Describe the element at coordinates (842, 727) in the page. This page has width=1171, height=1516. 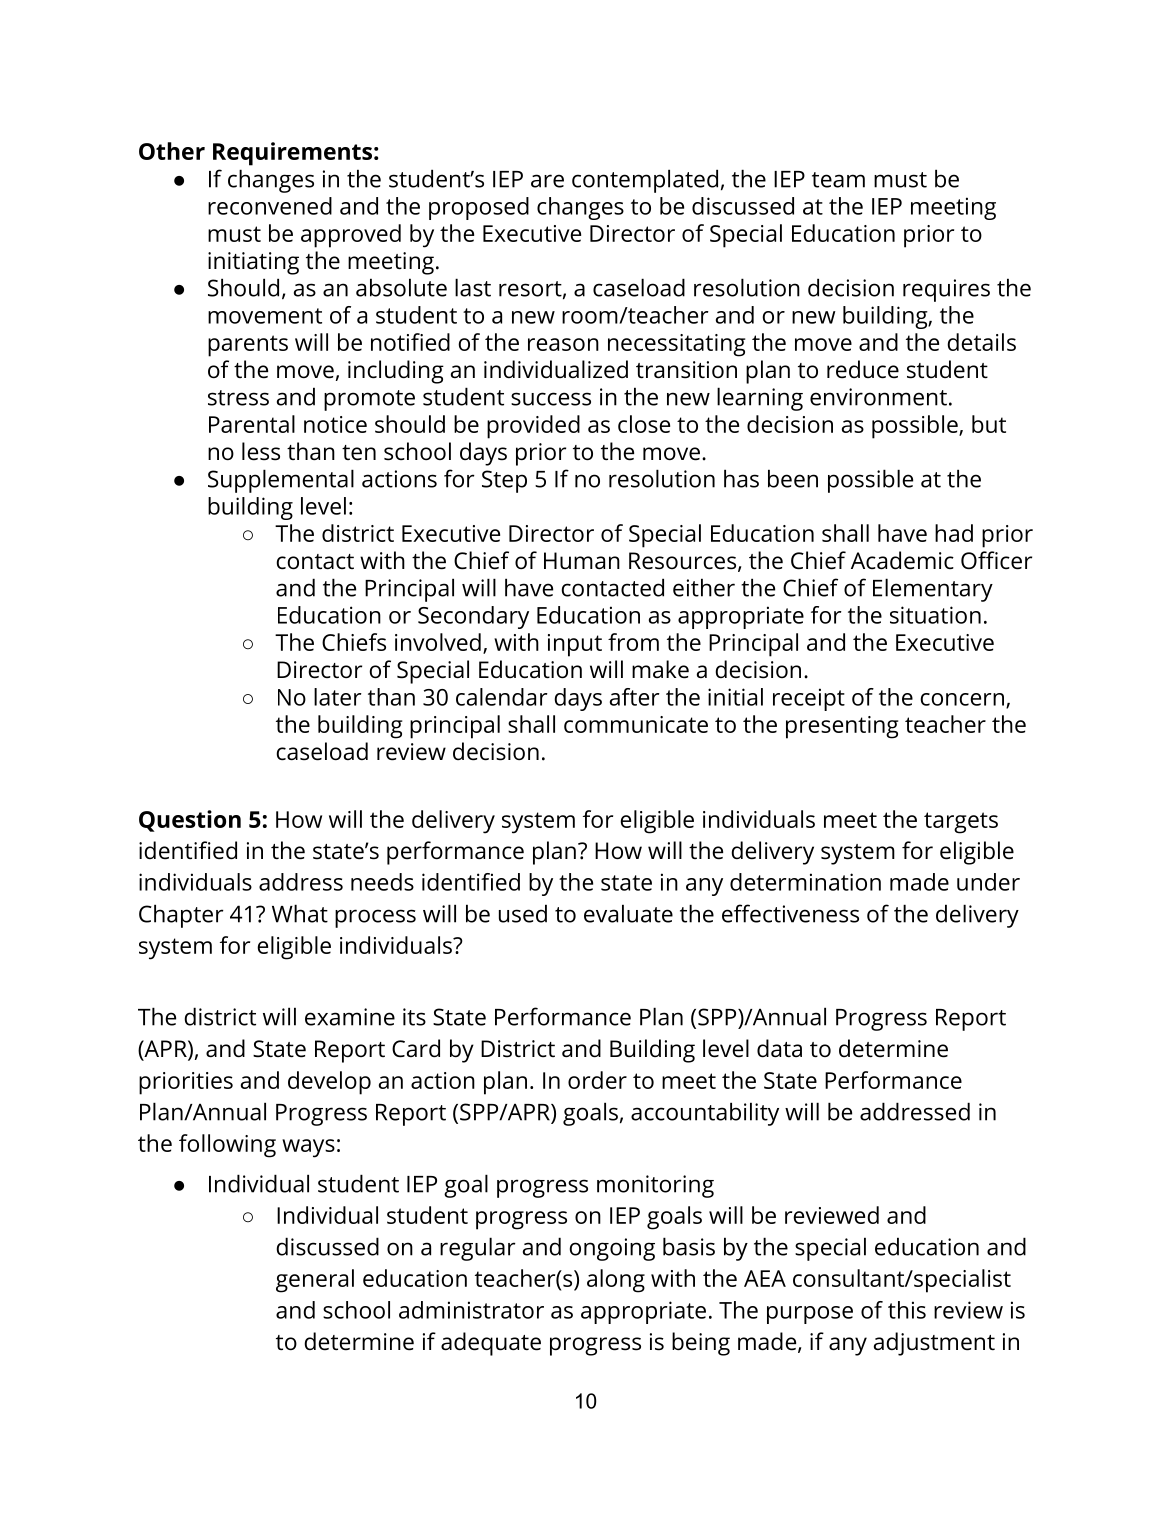
I see `presenting` at that location.
